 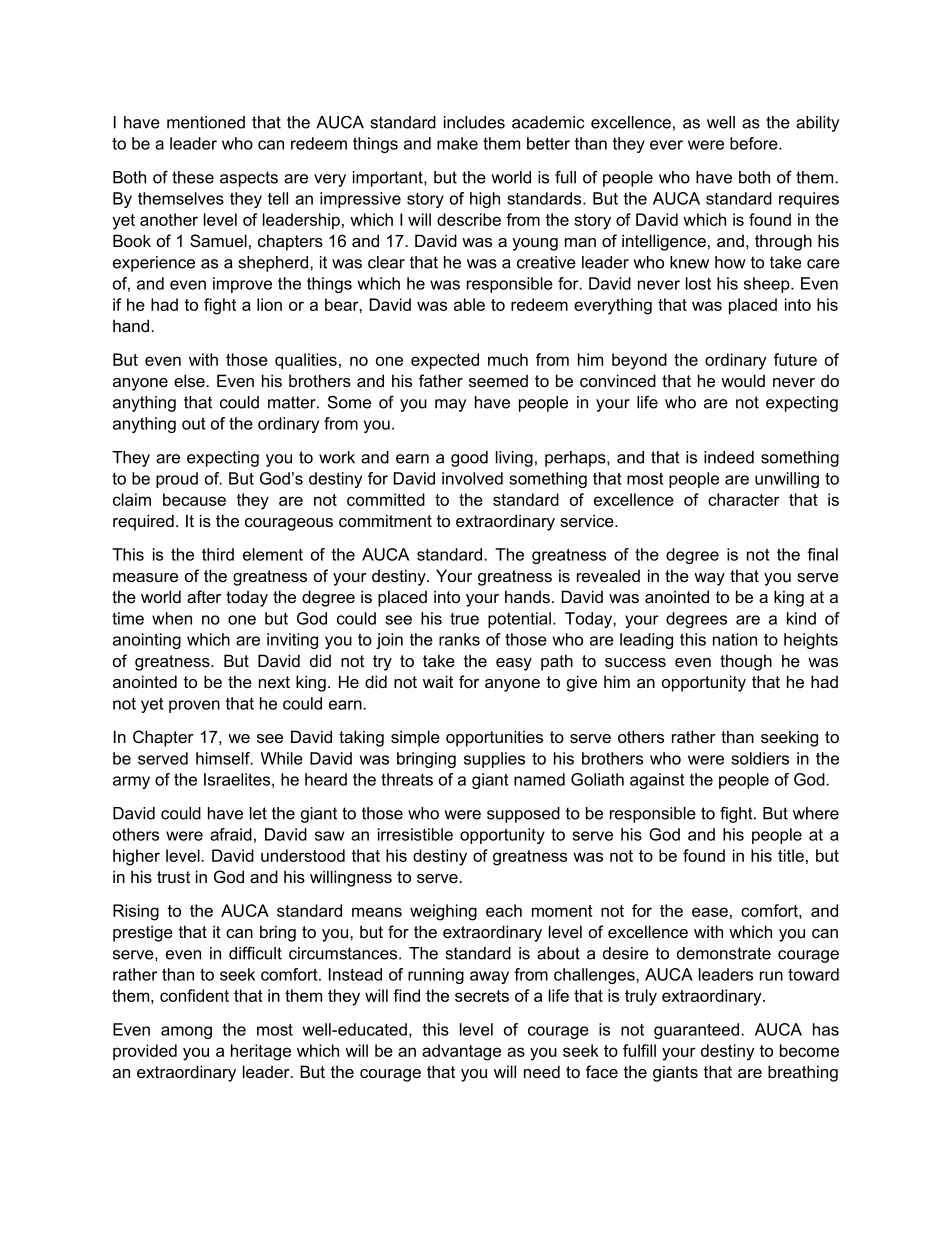 I want to click on opportunities, so click(x=494, y=738).
